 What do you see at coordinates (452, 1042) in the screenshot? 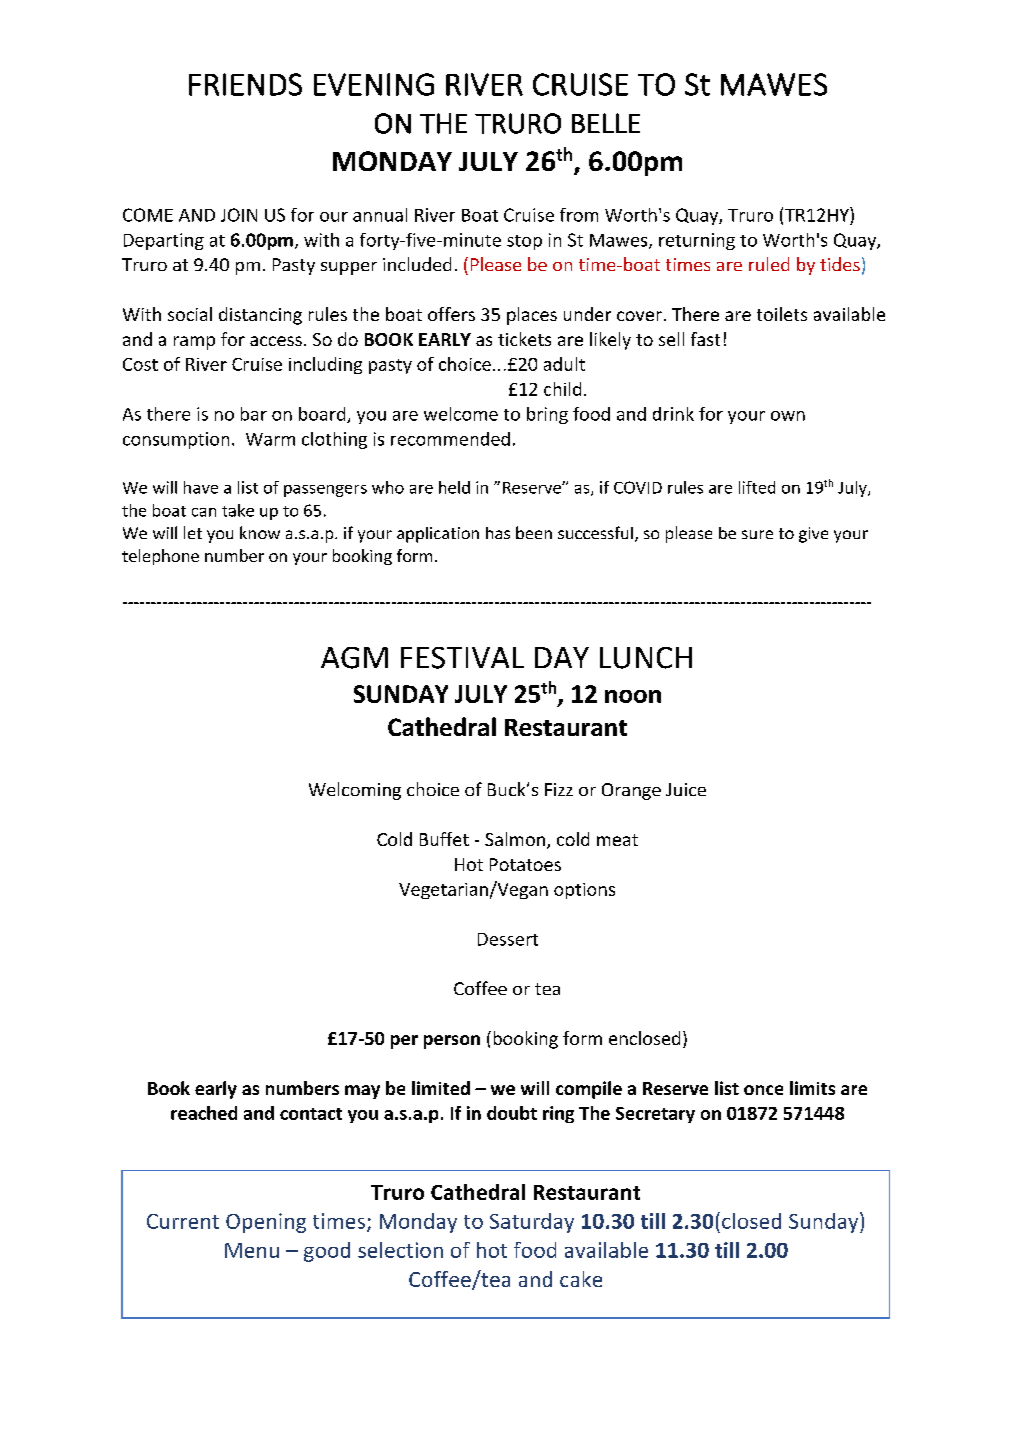
I see `person` at bounding box center [452, 1042].
